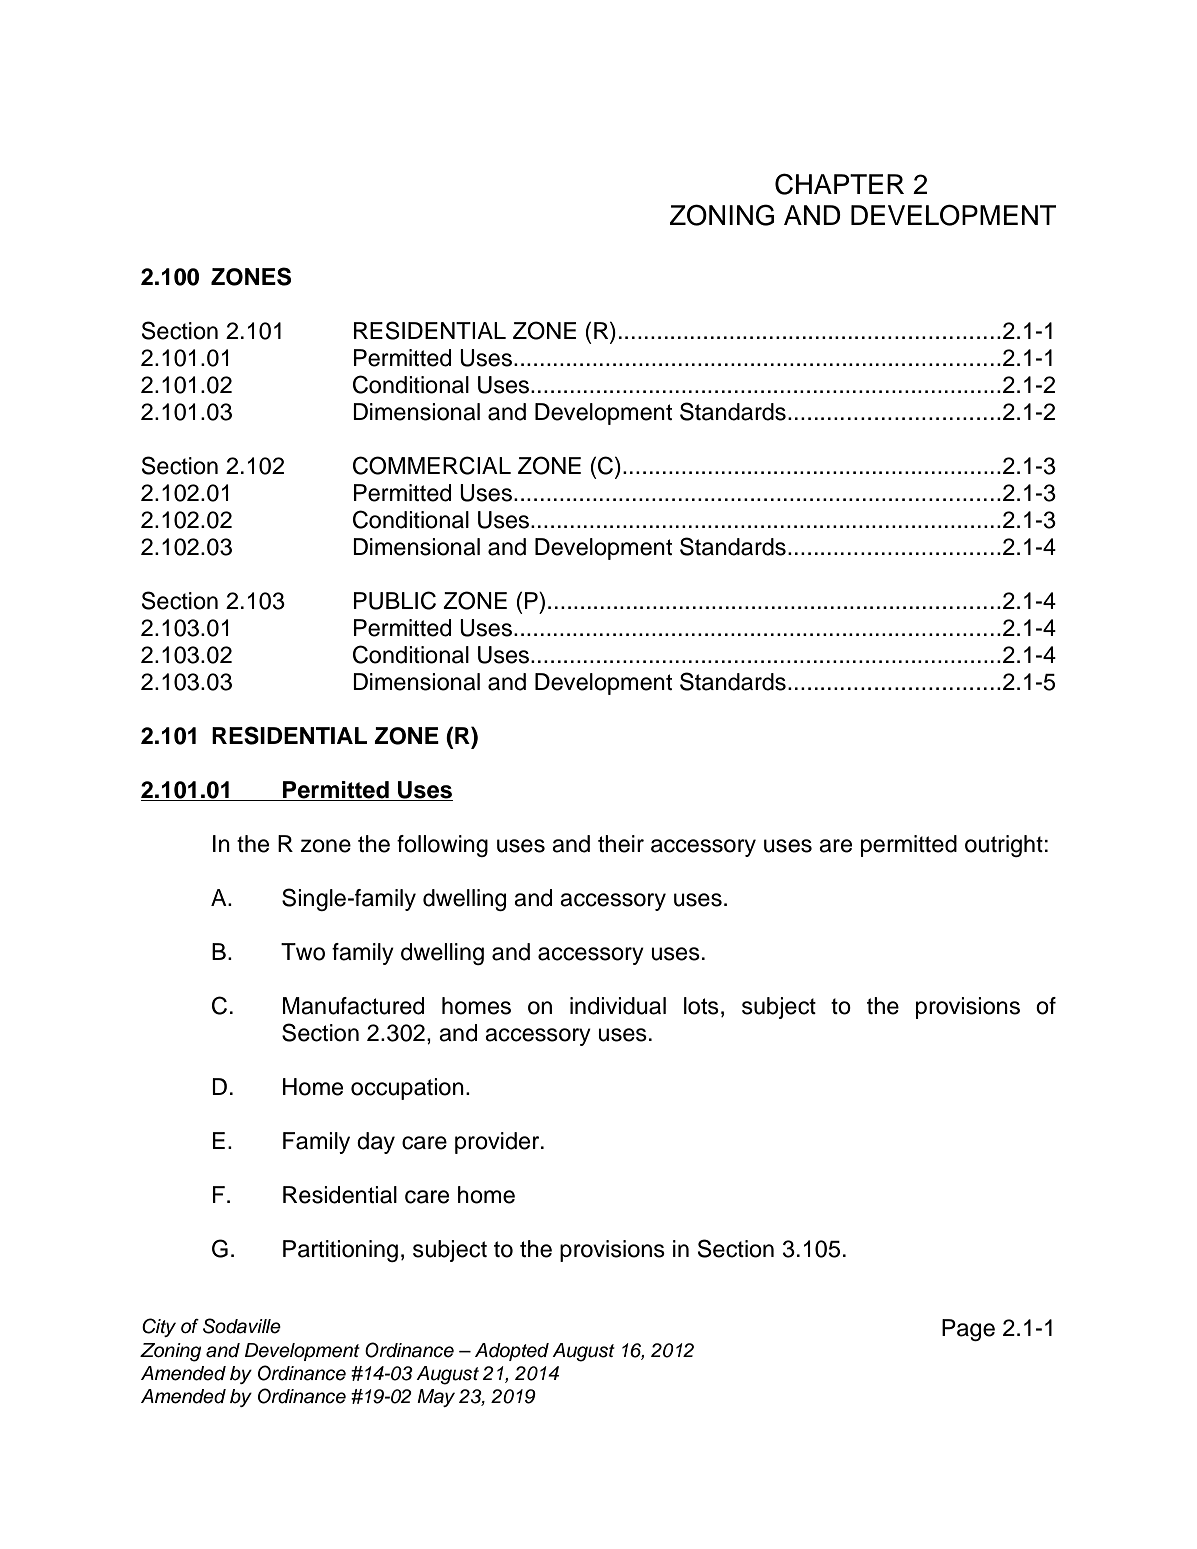 This screenshot has height=1549, width=1197. What do you see at coordinates (498, 1143) in the screenshot?
I see `provider` at bounding box center [498, 1143].
